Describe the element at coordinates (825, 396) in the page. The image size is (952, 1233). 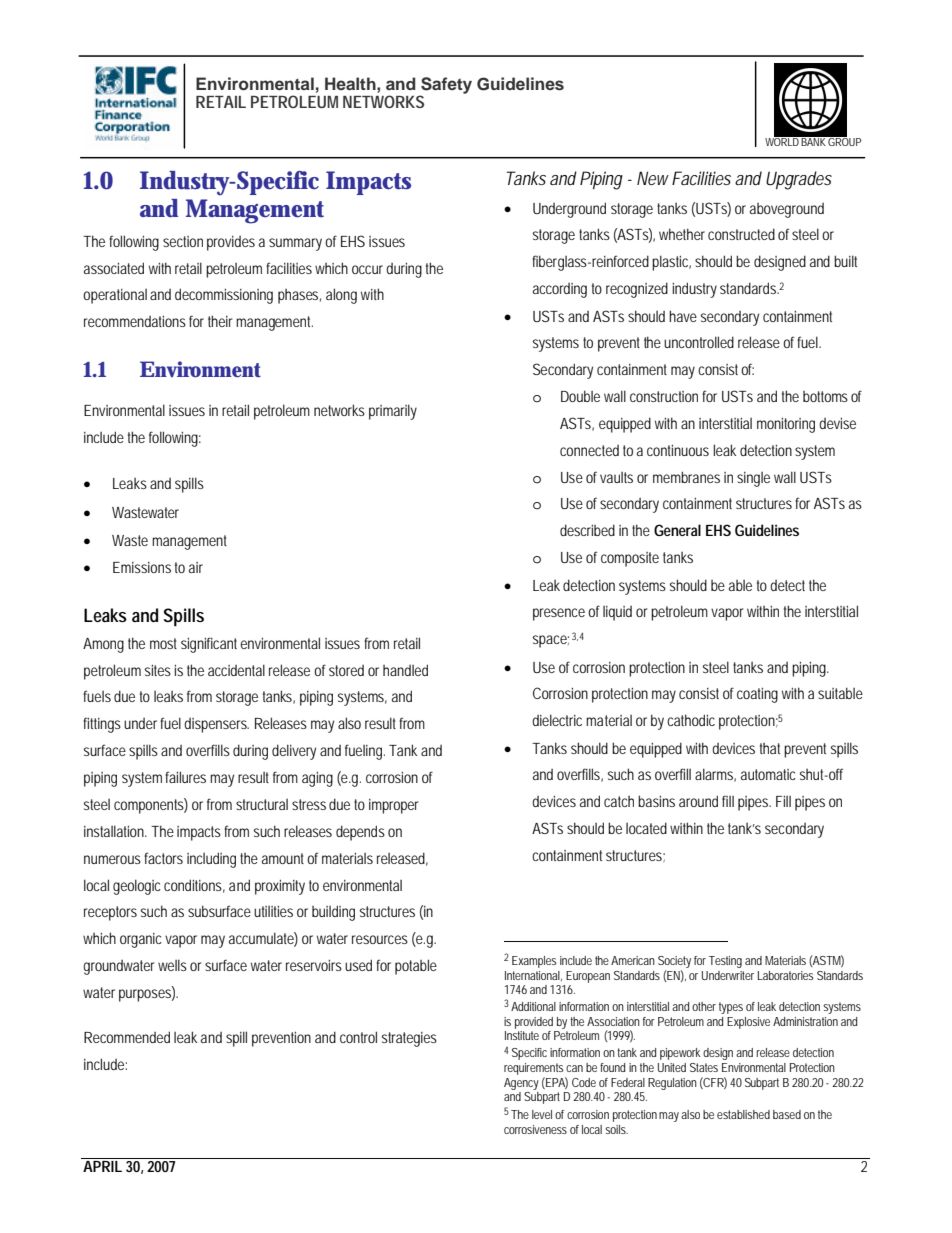
I see `bottoms` at that location.
